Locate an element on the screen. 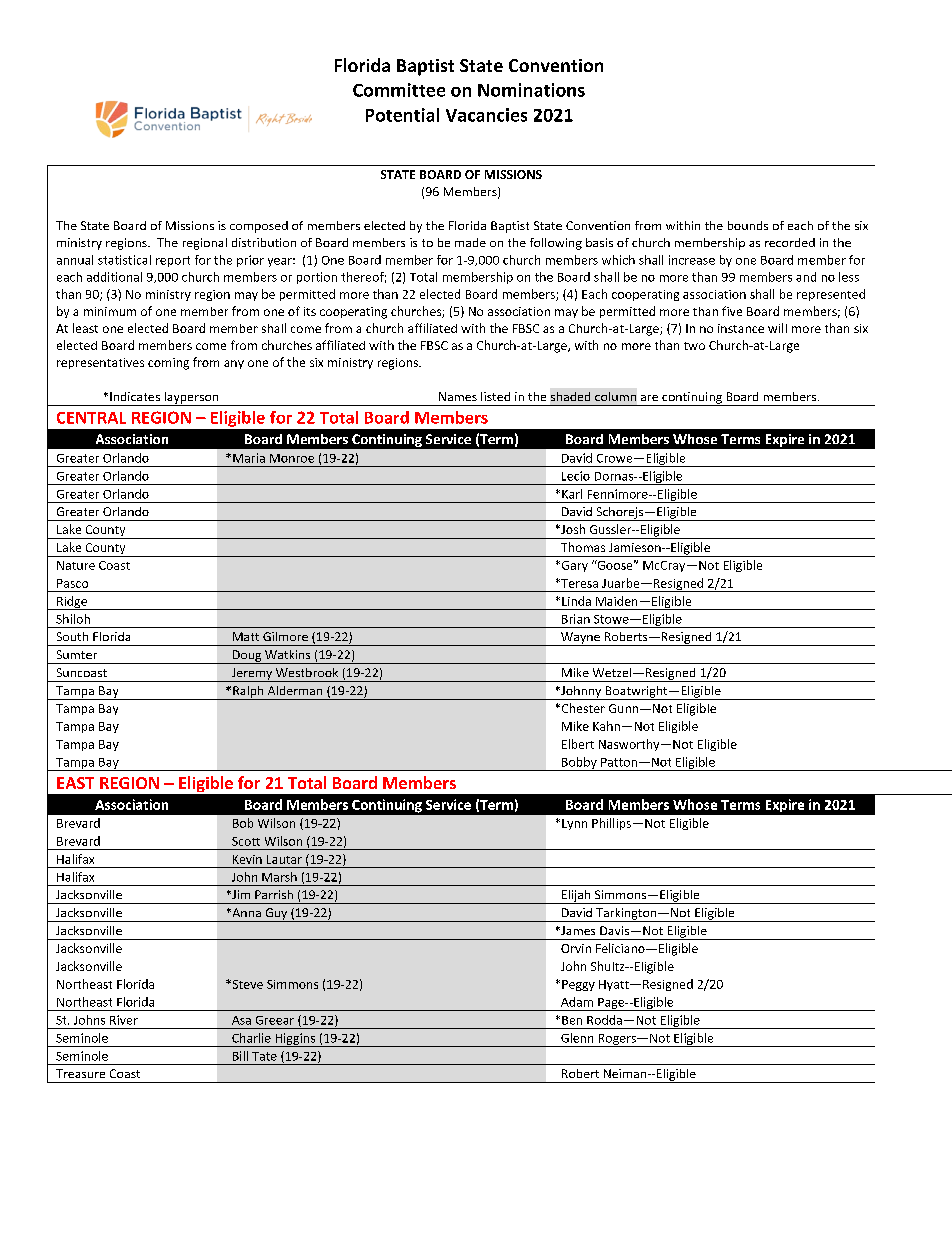  Scott is located at coordinates (246, 841).
